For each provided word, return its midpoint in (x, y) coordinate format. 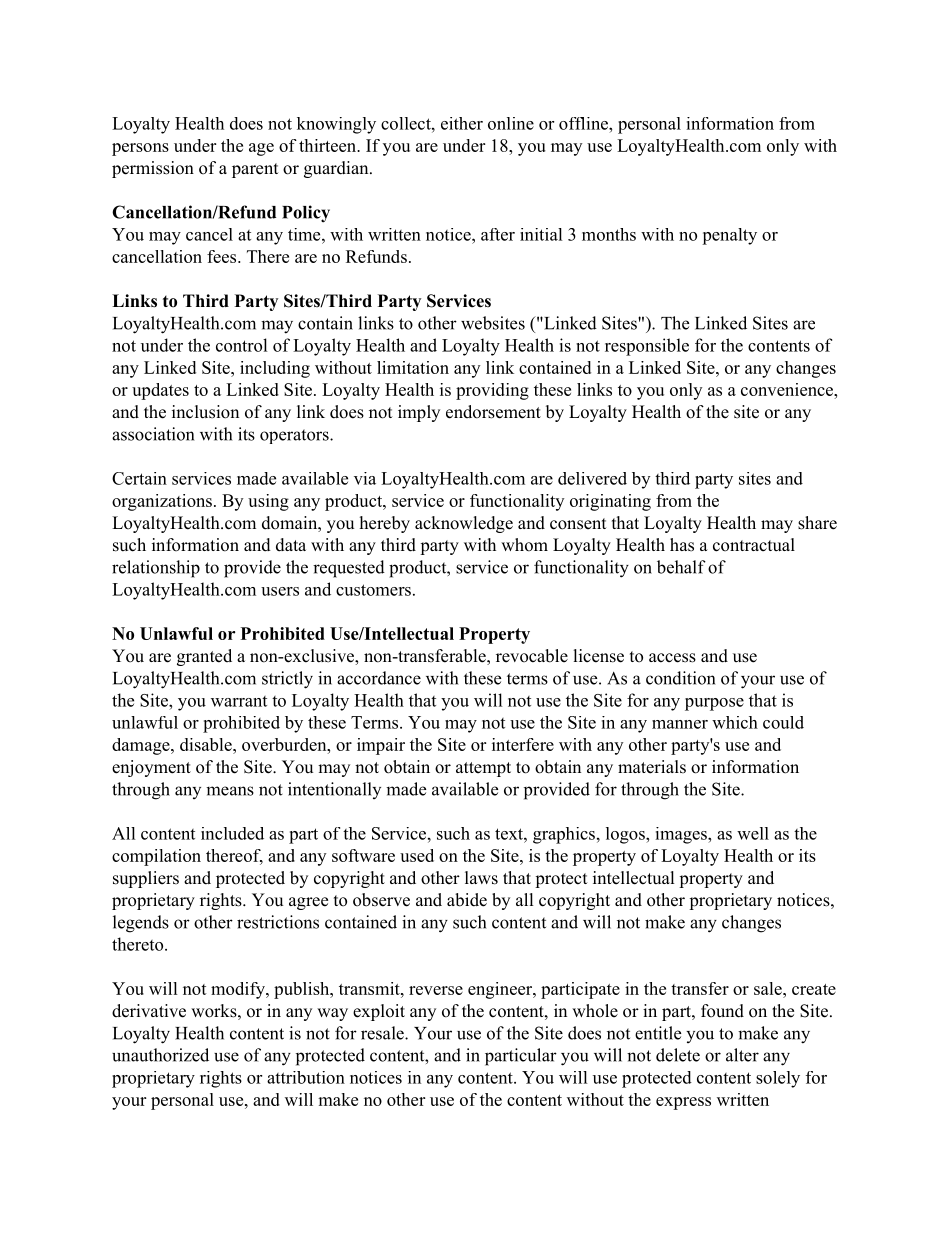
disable (207, 744)
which (735, 722)
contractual (754, 545)
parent (255, 170)
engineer (501, 990)
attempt (483, 769)
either (462, 123)
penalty (729, 236)
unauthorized (160, 1055)
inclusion (205, 412)
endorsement (493, 412)
